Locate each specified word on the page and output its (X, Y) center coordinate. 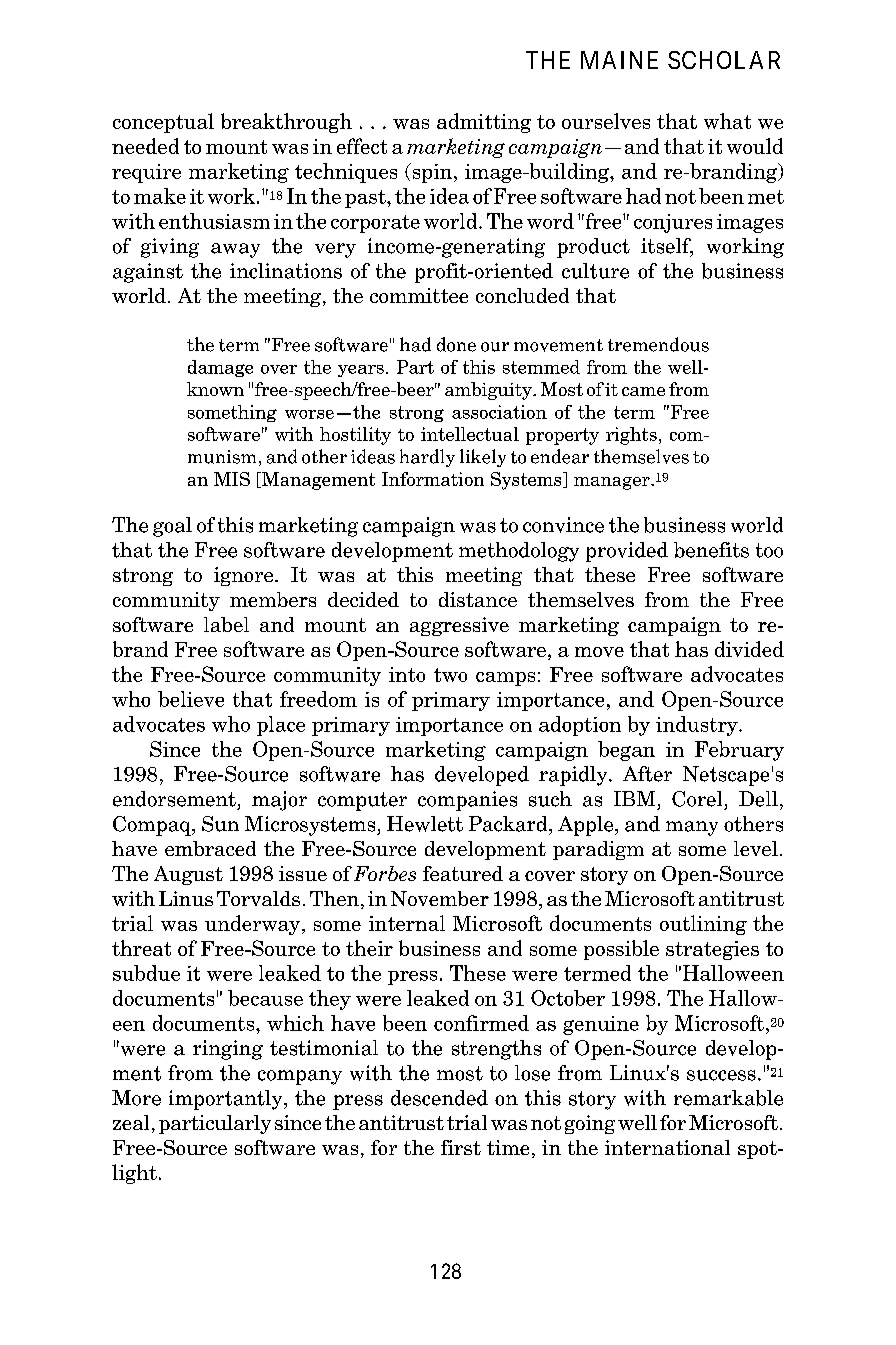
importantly (227, 1100)
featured (463, 873)
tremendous (658, 344)
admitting (484, 123)
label (226, 624)
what (727, 121)
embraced (210, 848)
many (692, 828)
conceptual (163, 123)
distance (478, 599)
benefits (711, 550)
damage (220, 368)
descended (439, 1098)
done (456, 344)
